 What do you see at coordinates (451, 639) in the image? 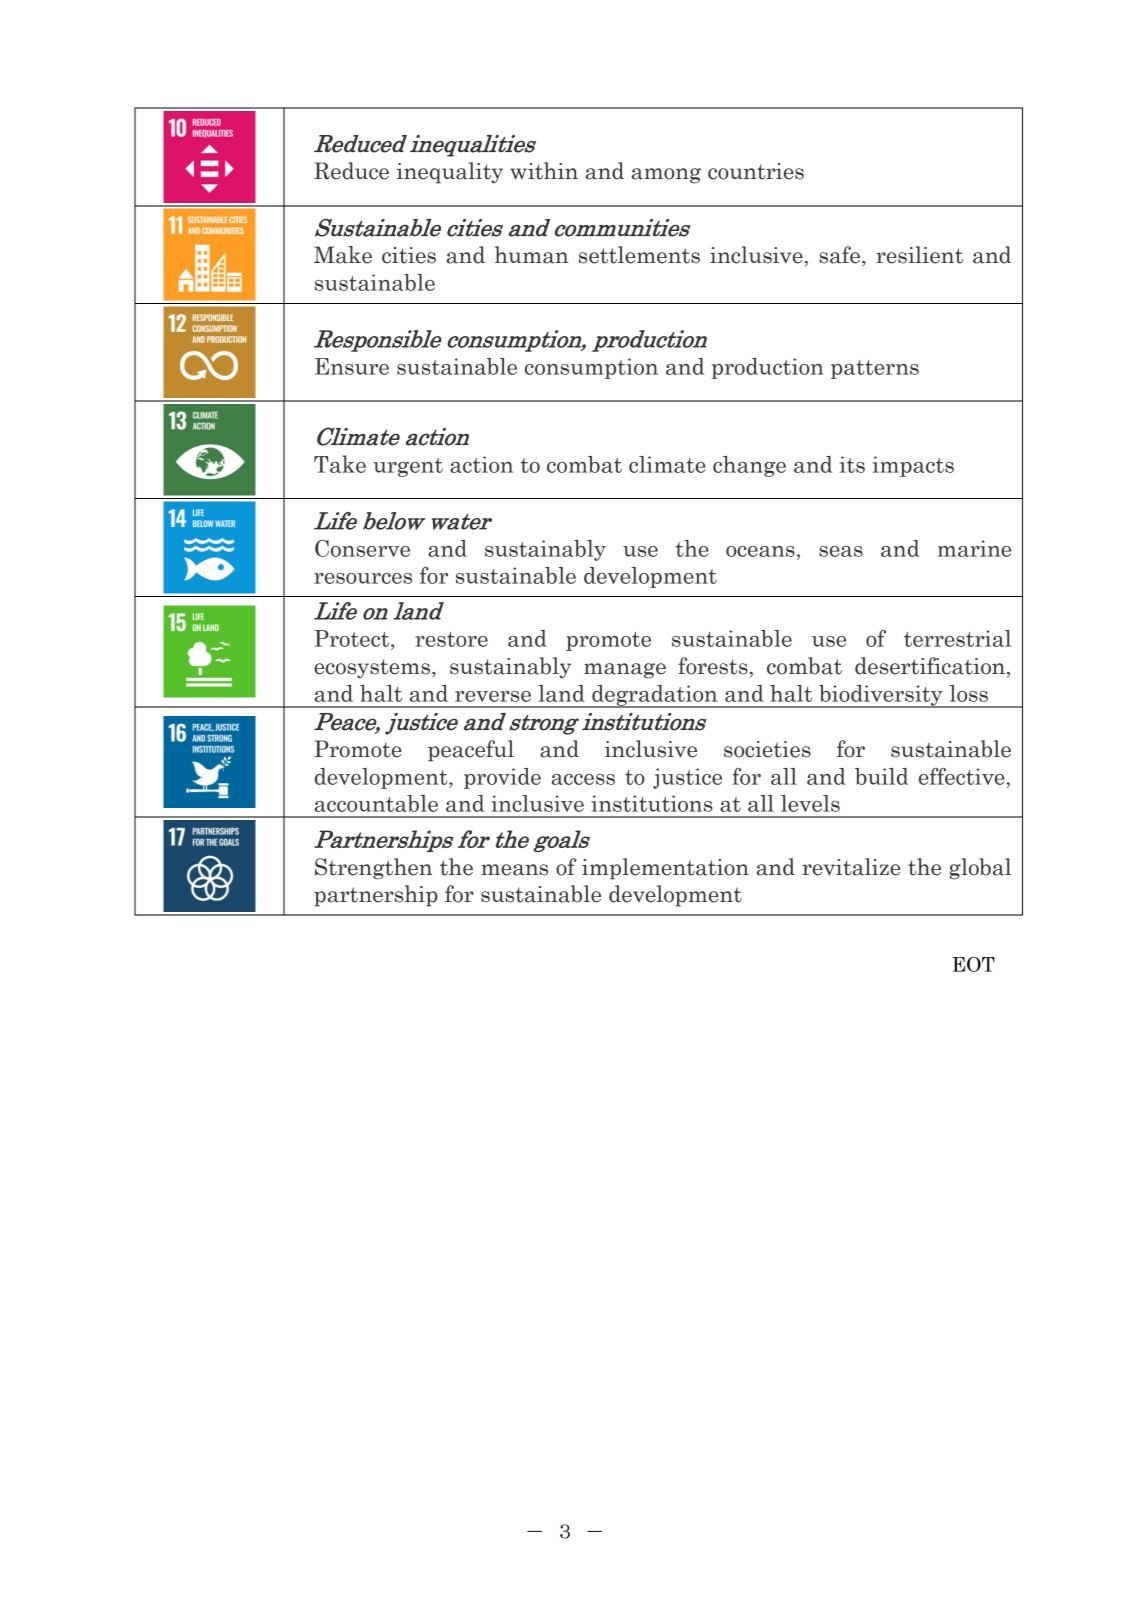
I see `restore` at bounding box center [451, 639].
